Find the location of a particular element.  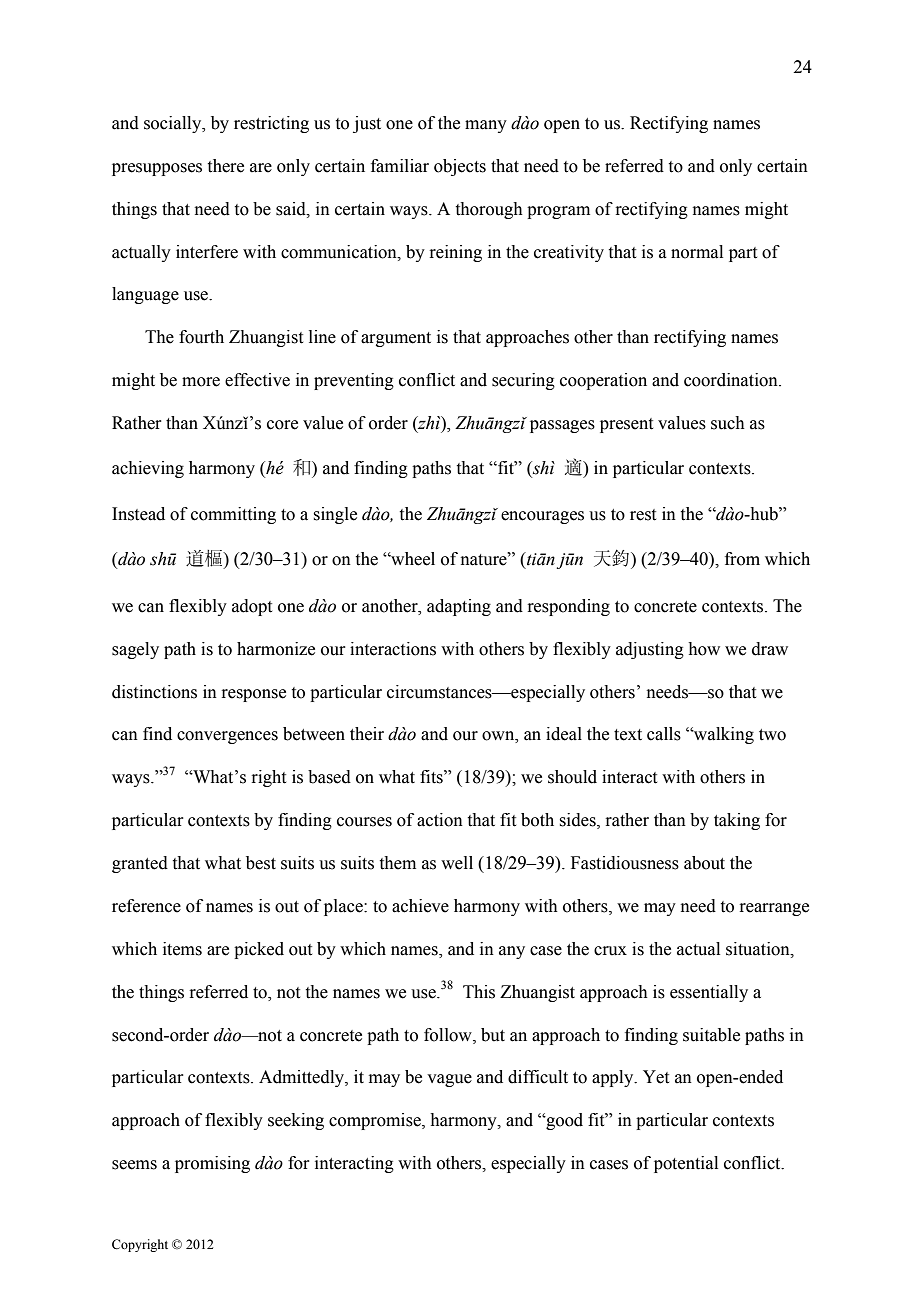

normal is located at coordinates (697, 252).
